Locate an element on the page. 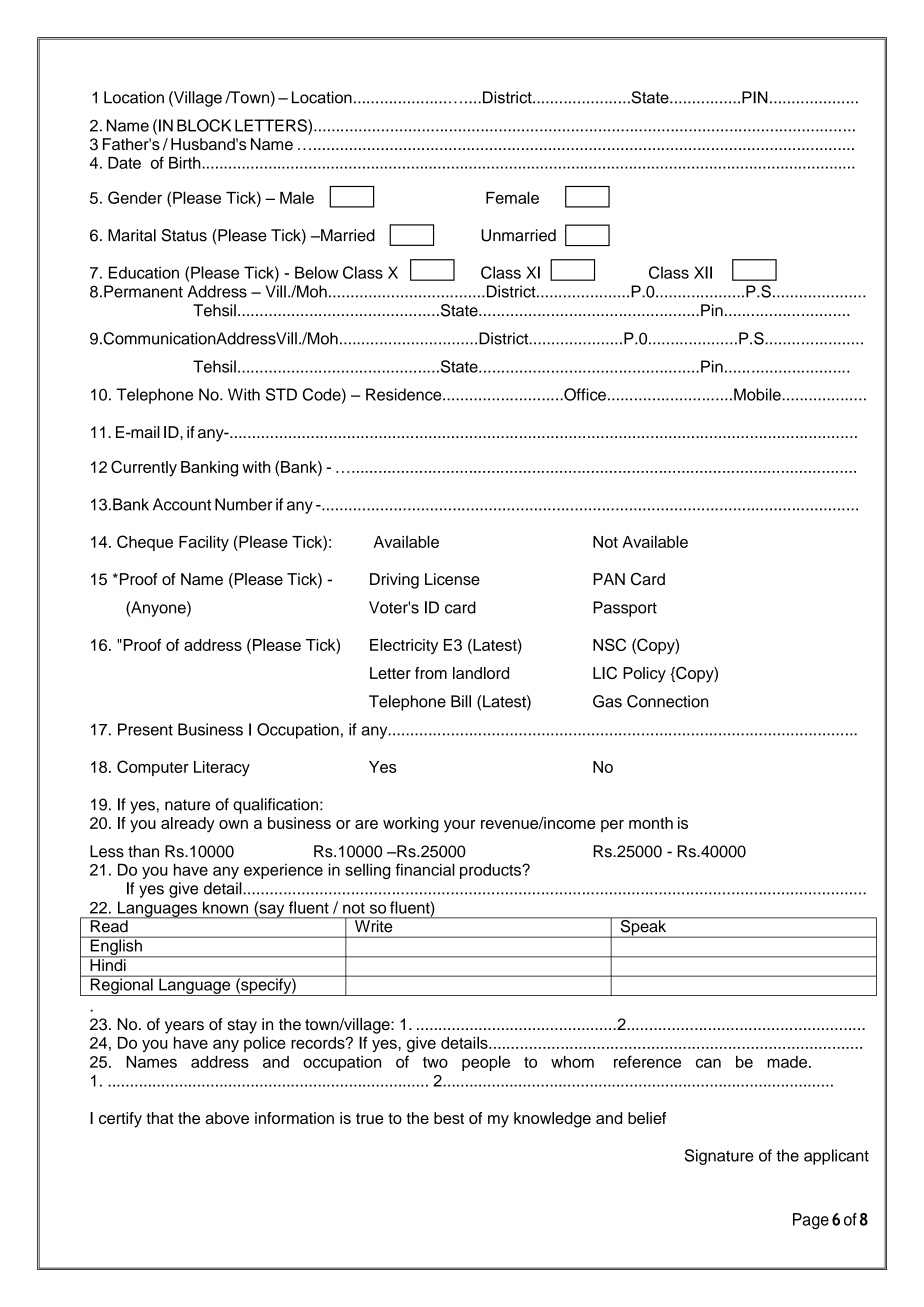  above is located at coordinates (227, 1118).
